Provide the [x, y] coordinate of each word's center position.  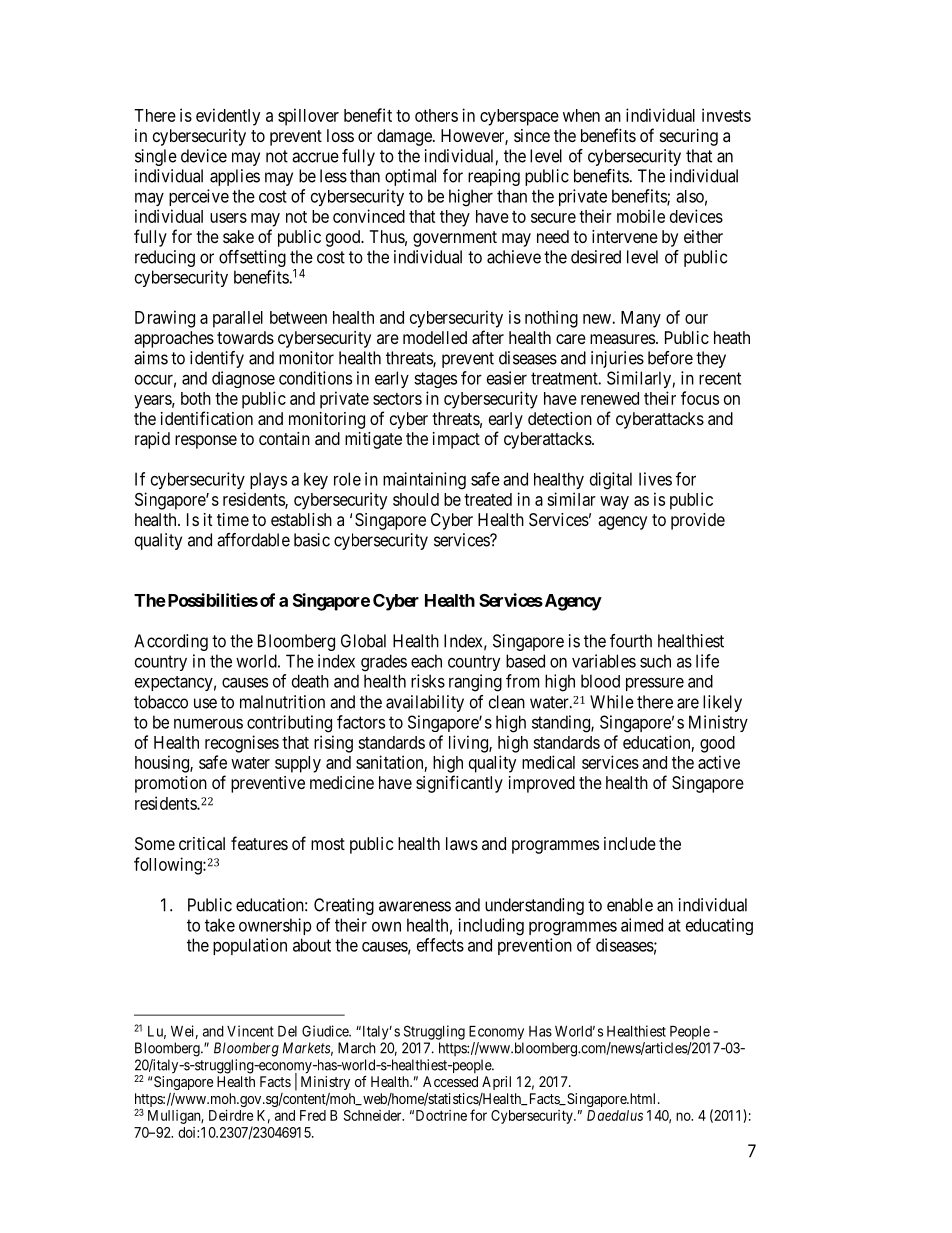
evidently [228, 117]
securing [689, 137]
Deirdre [231, 1115]
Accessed [450, 1081]
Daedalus [615, 1115]
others [436, 115]
